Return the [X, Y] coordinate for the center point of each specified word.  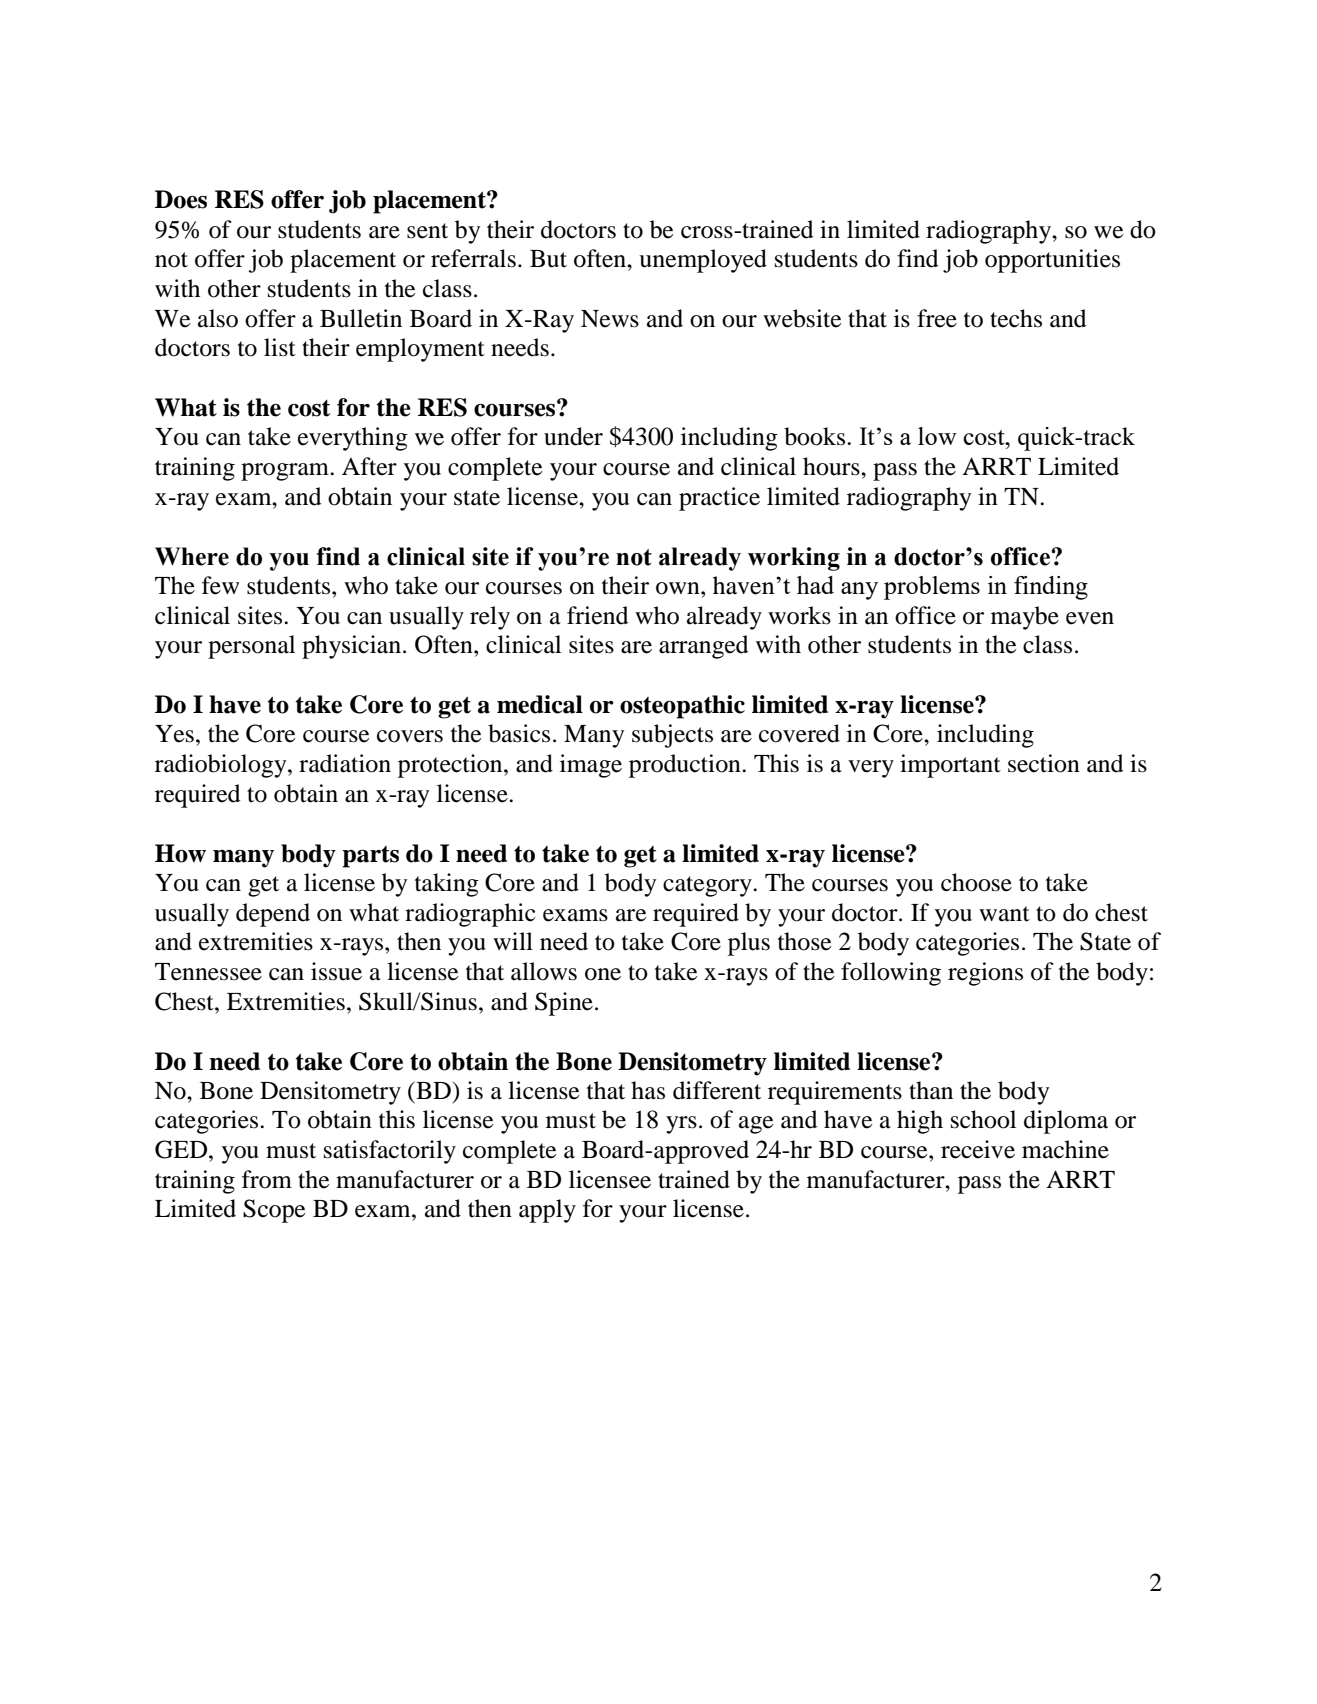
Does [181, 199]
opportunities [1052, 261]
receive [978, 1149]
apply [547, 1211]
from [267, 1179]
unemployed [703, 261]
